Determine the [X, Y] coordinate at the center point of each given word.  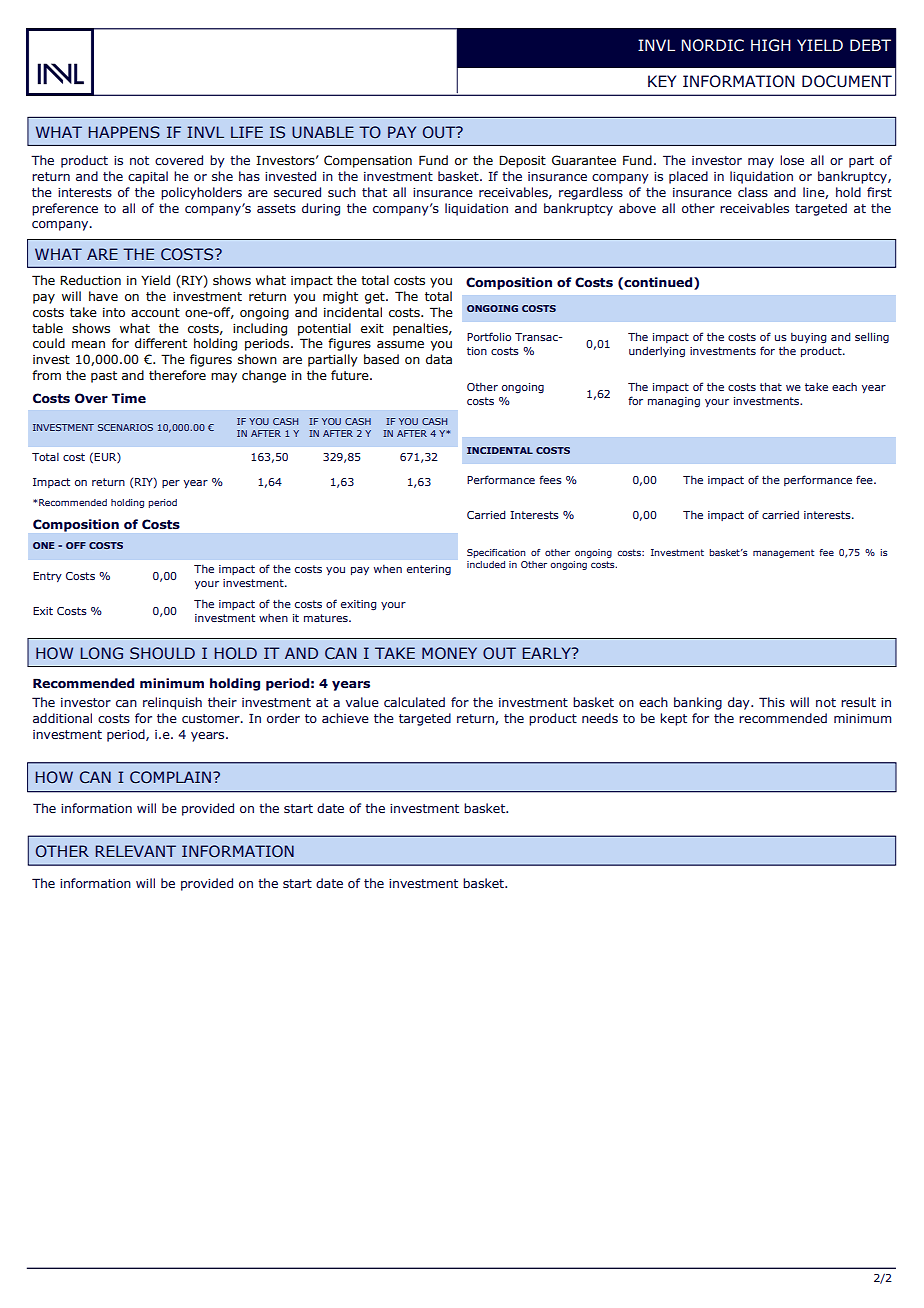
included [486, 564]
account [155, 312]
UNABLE [323, 132]
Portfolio [489, 336]
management [783, 553]
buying [809, 337]
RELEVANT [136, 851]
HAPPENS [124, 132]
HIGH [771, 45]
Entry [47, 577]
